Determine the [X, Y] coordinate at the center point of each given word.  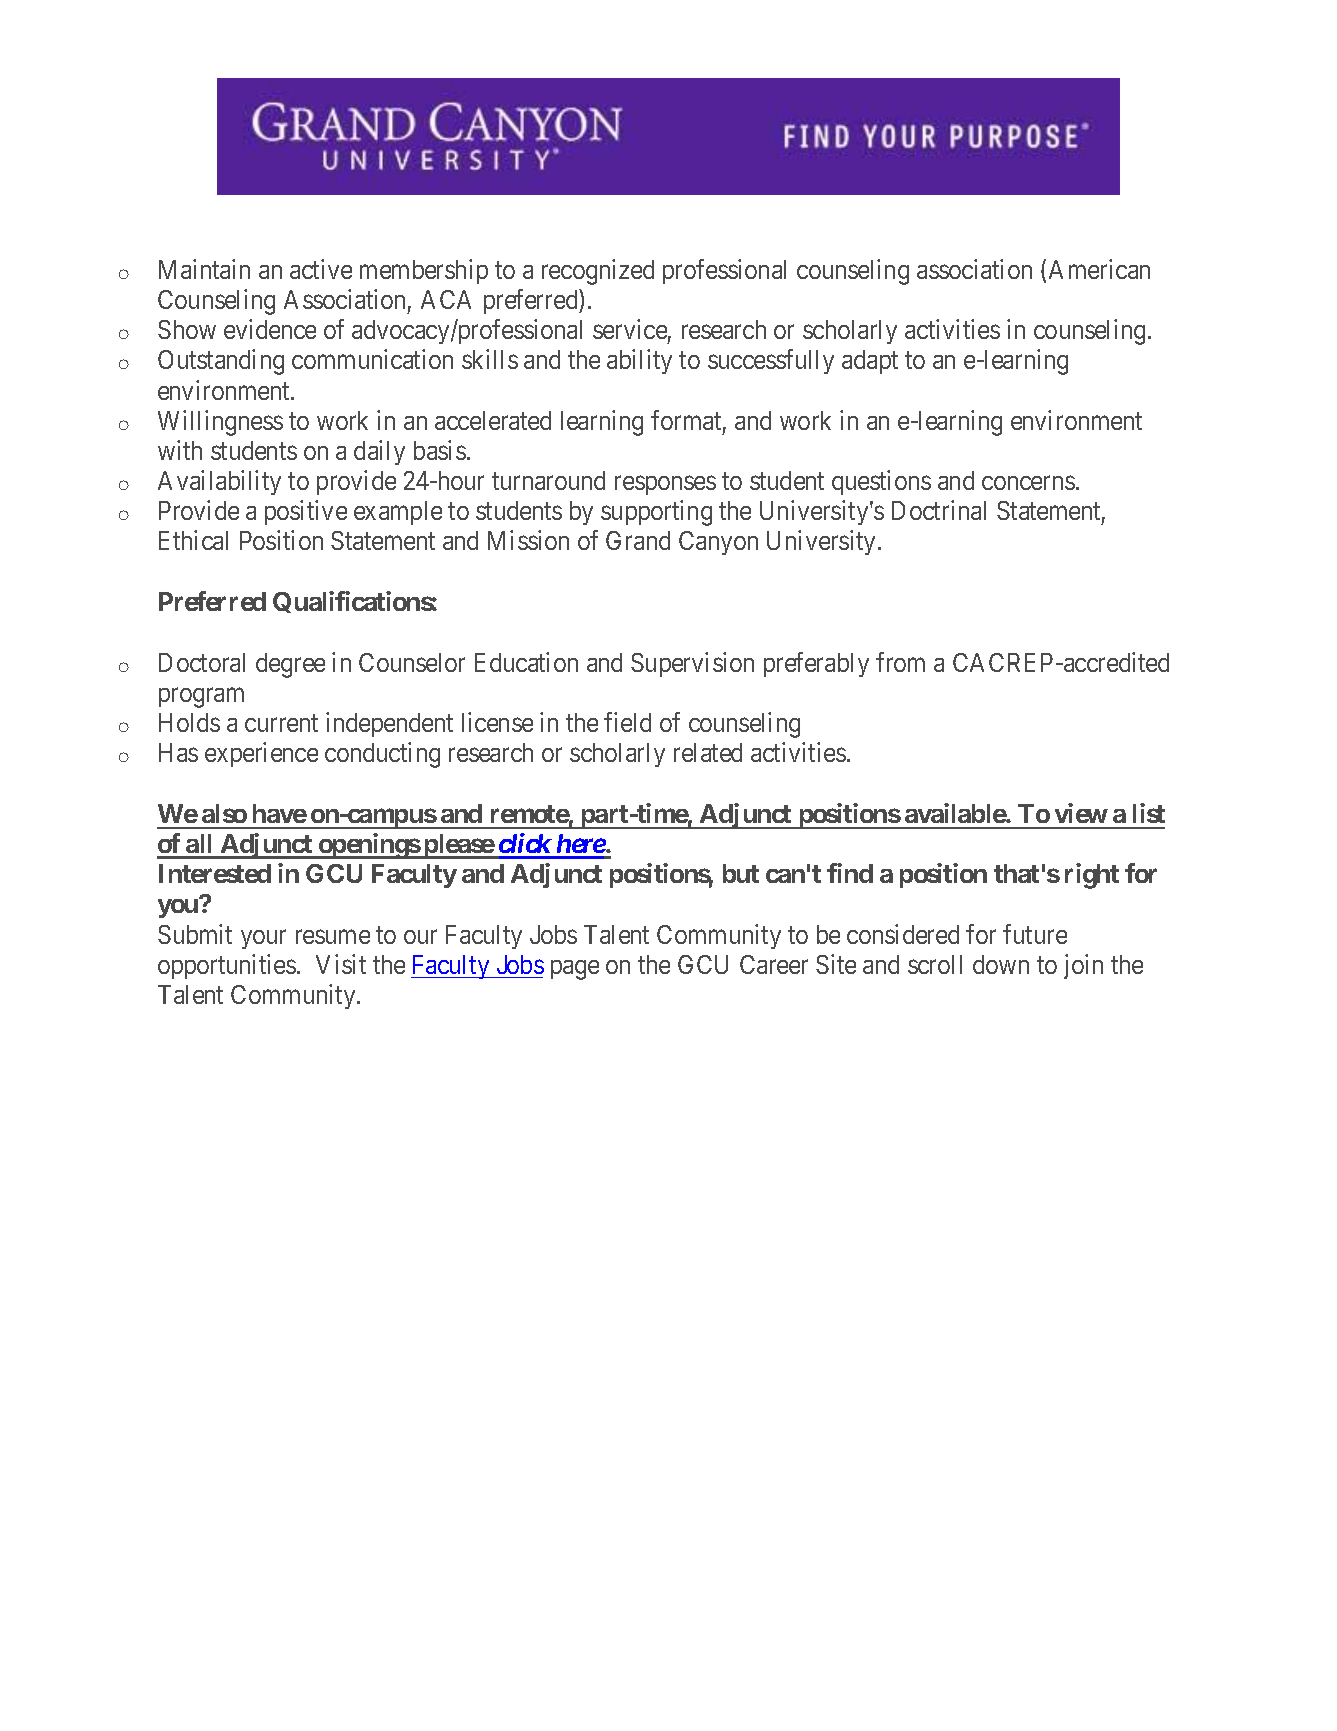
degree [290, 665]
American [1099, 269]
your [263, 939]
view [1081, 813]
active [321, 269]
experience [261, 754]
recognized [598, 272]
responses [665, 485]
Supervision [692, 664]
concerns [1028, 483]
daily [379, 452]
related [708, 752]
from [900, 662]
